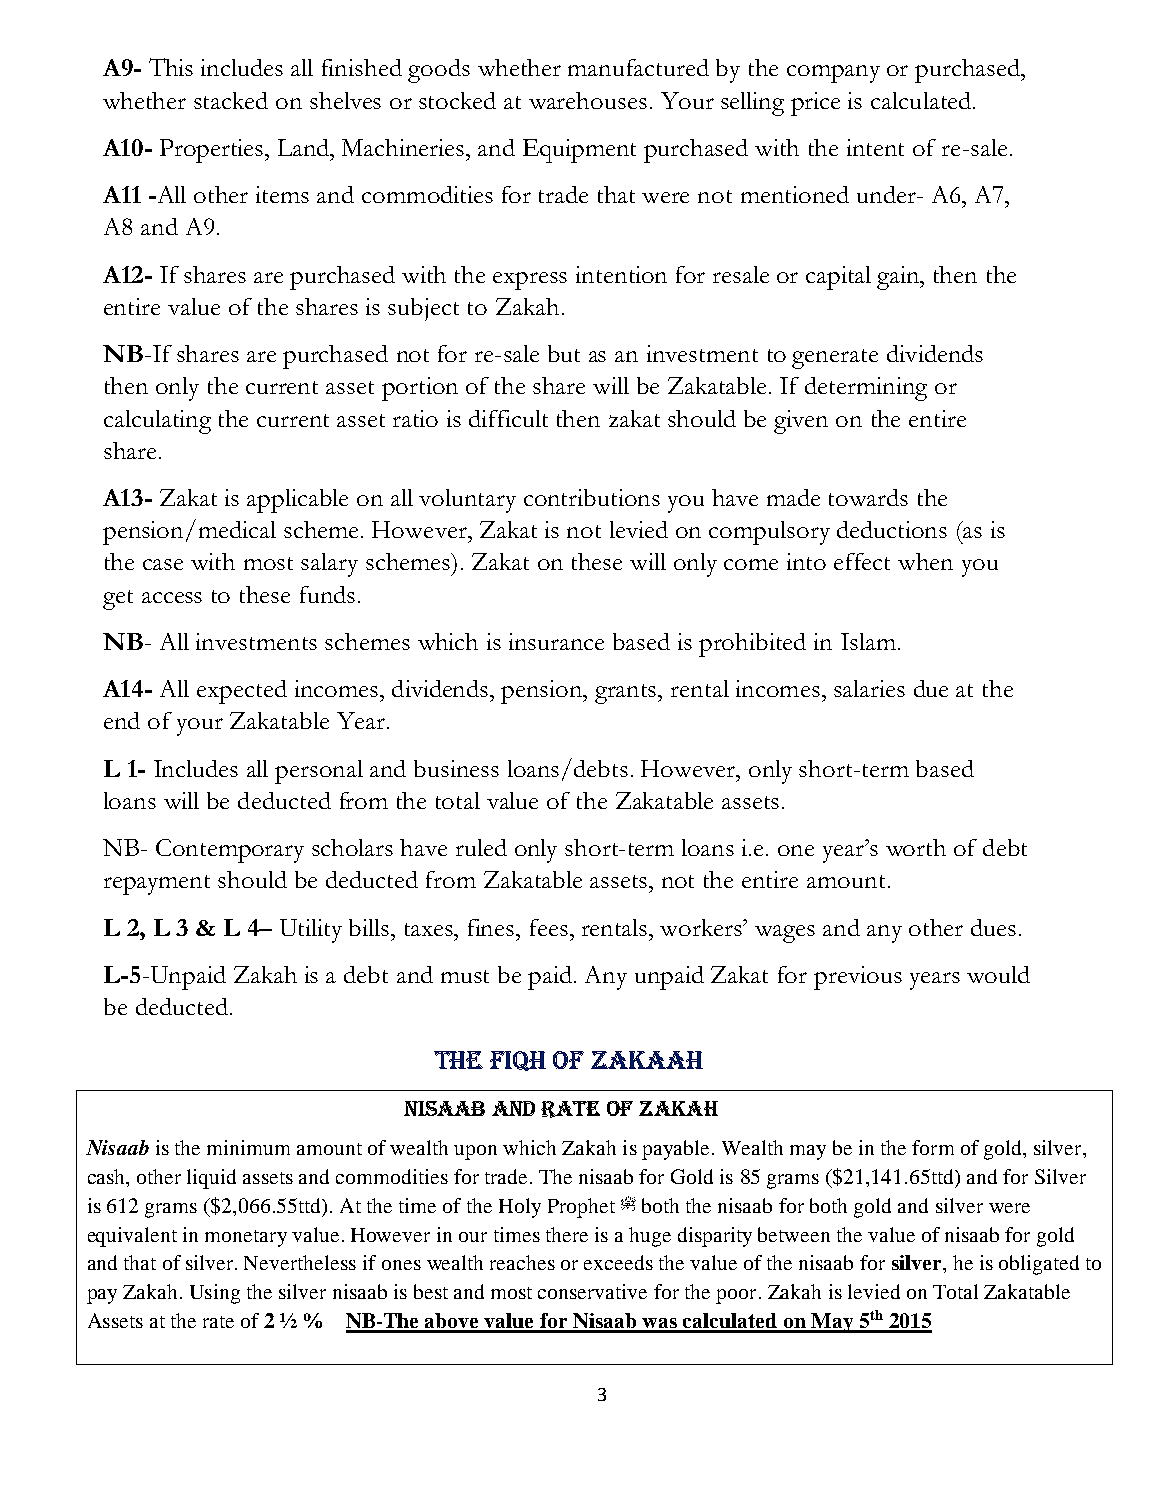 The width and height of the screenshot is (1159, 1499). Describe the element at coordinates (246, 1238) in the screenshot. I see `monetary` at that location.
